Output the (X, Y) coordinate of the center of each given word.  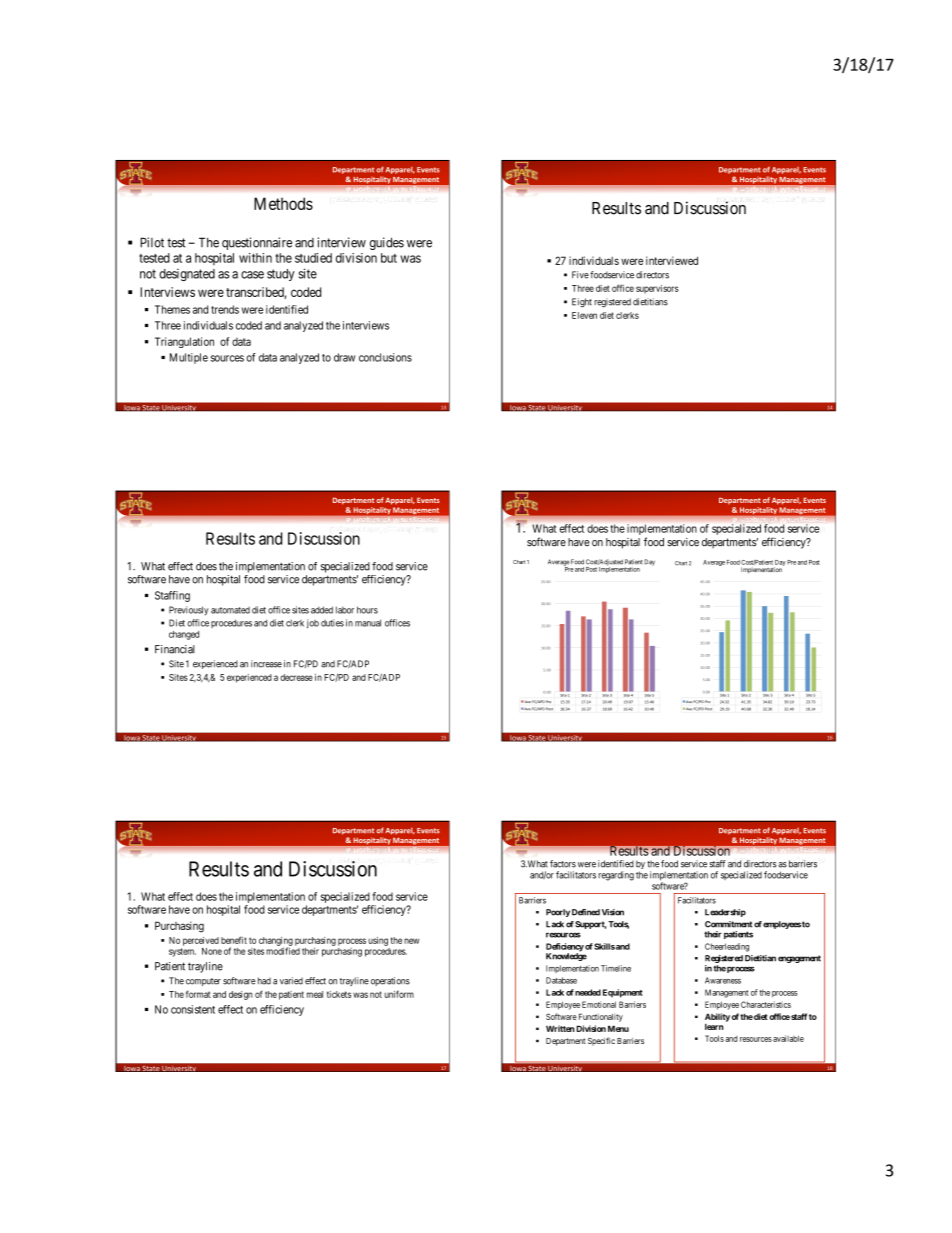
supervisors (657, 289)
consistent (193, 1009)
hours (367, 610)
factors (563, 864)
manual (368, 623)
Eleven (584, 315)
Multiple (189, 358)
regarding (616, 876)
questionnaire (257, 243)
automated (230, 610)
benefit (234, 940)
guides (387, 243)
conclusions (385, 357)
